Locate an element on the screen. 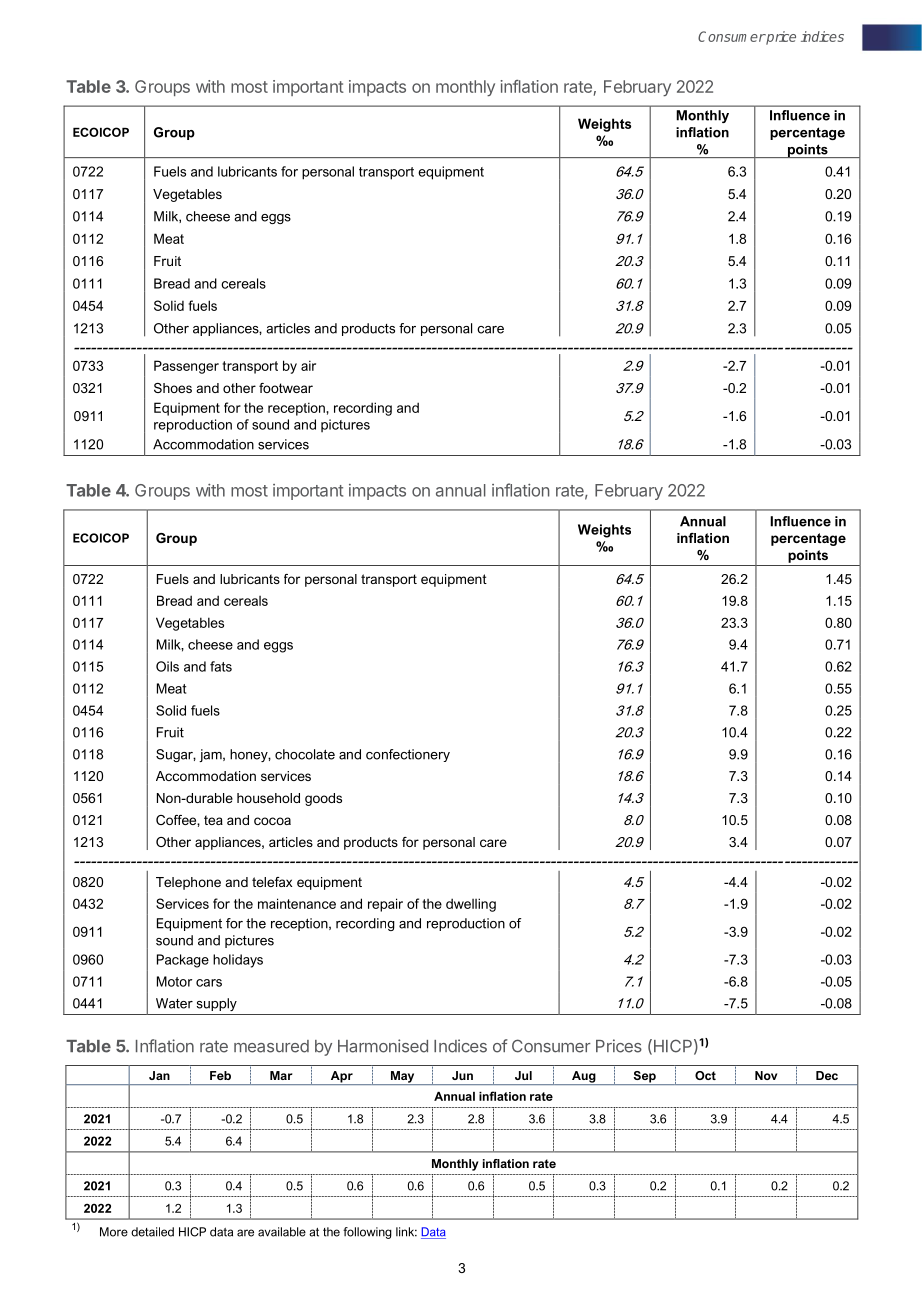 The height and width of the screenshot is (1308, 924). chocolate is located at coordinates (305, 754).
